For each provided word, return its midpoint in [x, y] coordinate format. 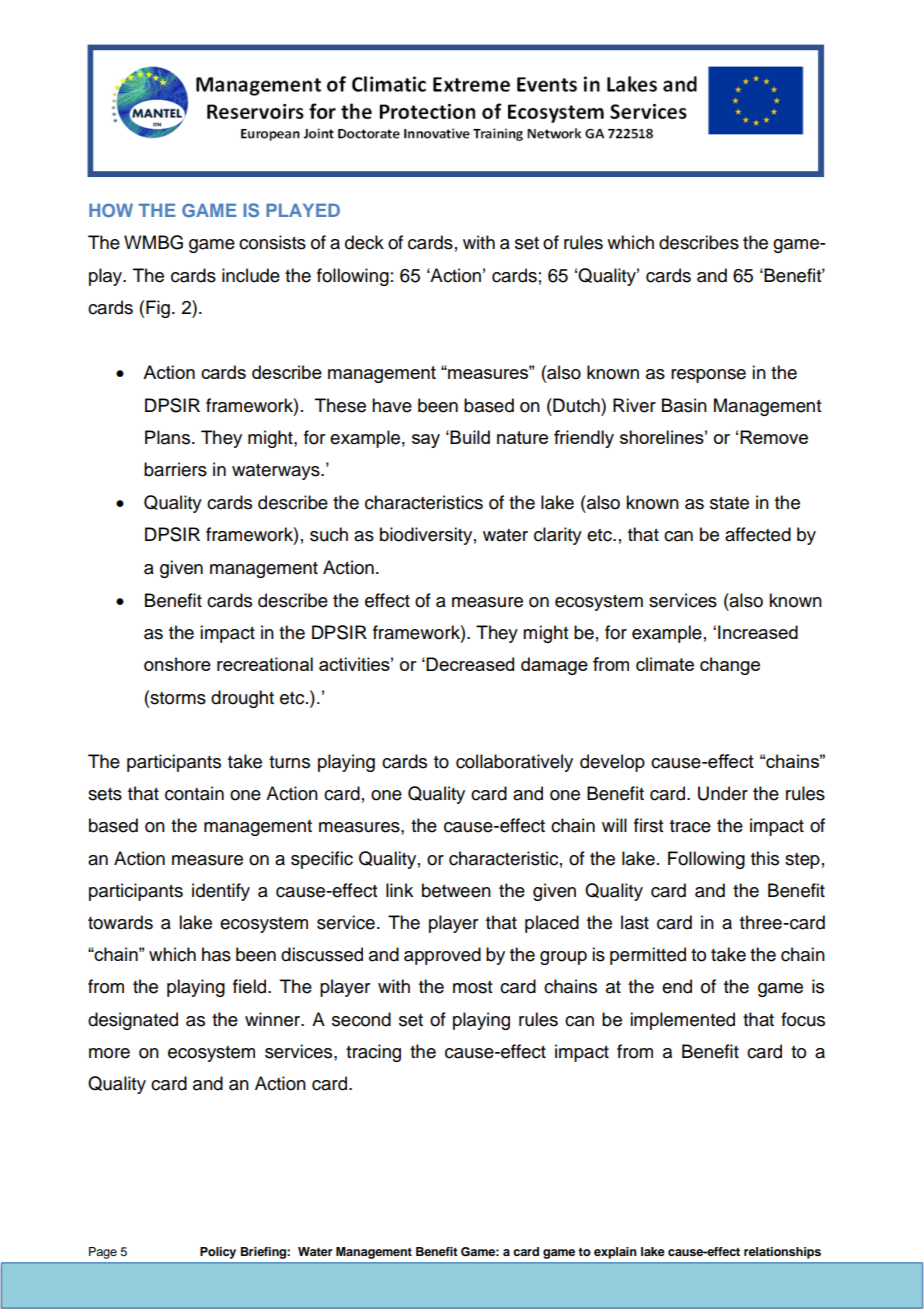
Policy [218, 1253]
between [456, 890]
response [708, 376]
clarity [558, 536]
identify [221, 892]
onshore [177, 664]
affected [758, 534]
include [251, 275]
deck [364, 242]
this [765, 858]
